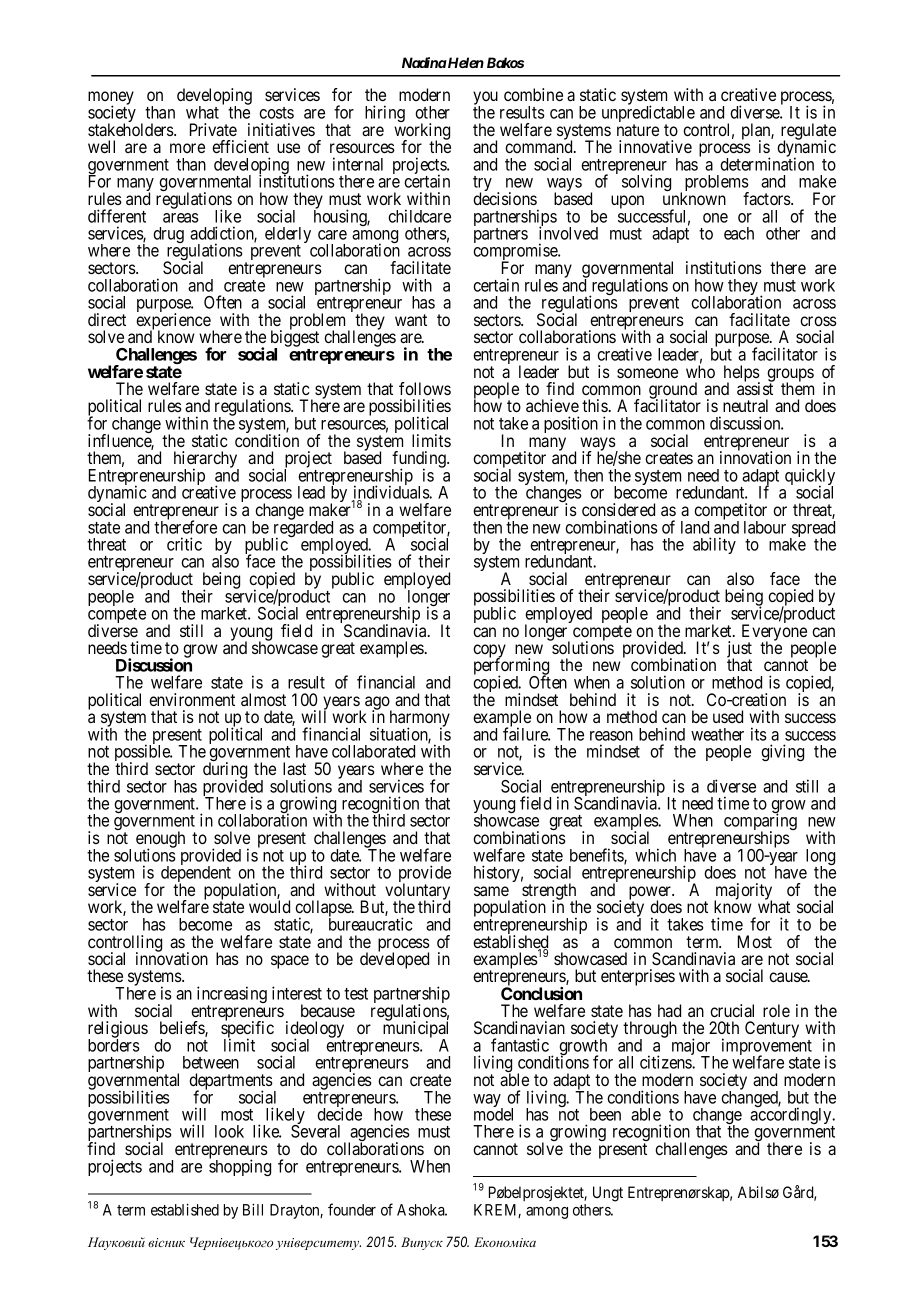 The width and height of the screenshot is (924, 1308). I want to click on innovative, so click(655, 146).
